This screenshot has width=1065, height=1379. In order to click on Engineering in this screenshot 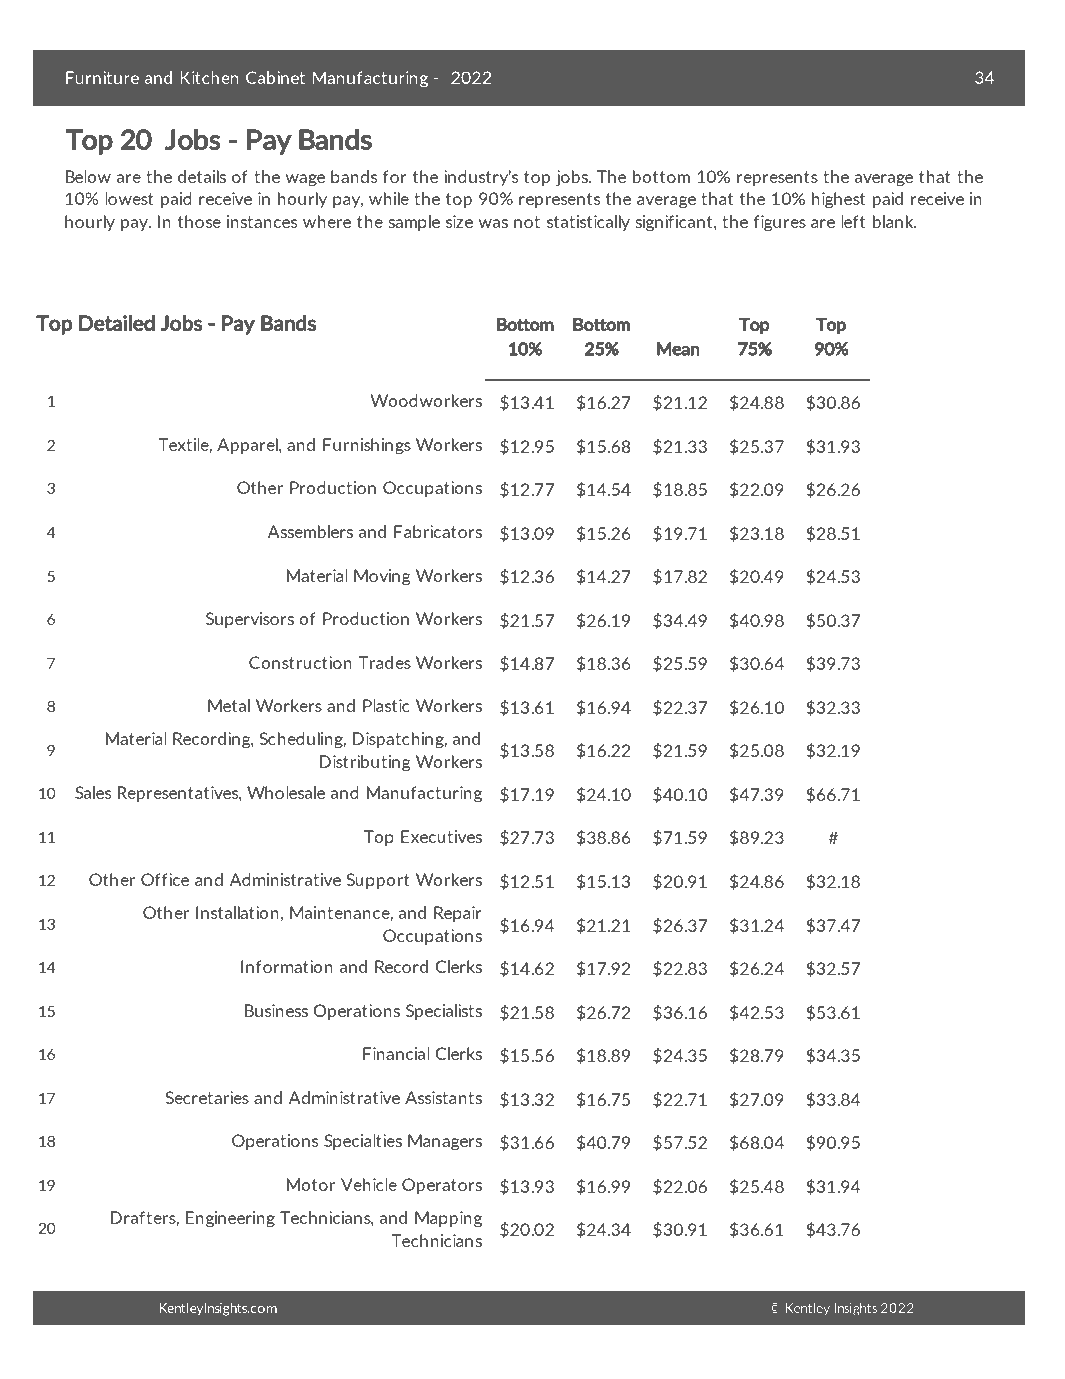, I will do `click(230, 1219)`.
